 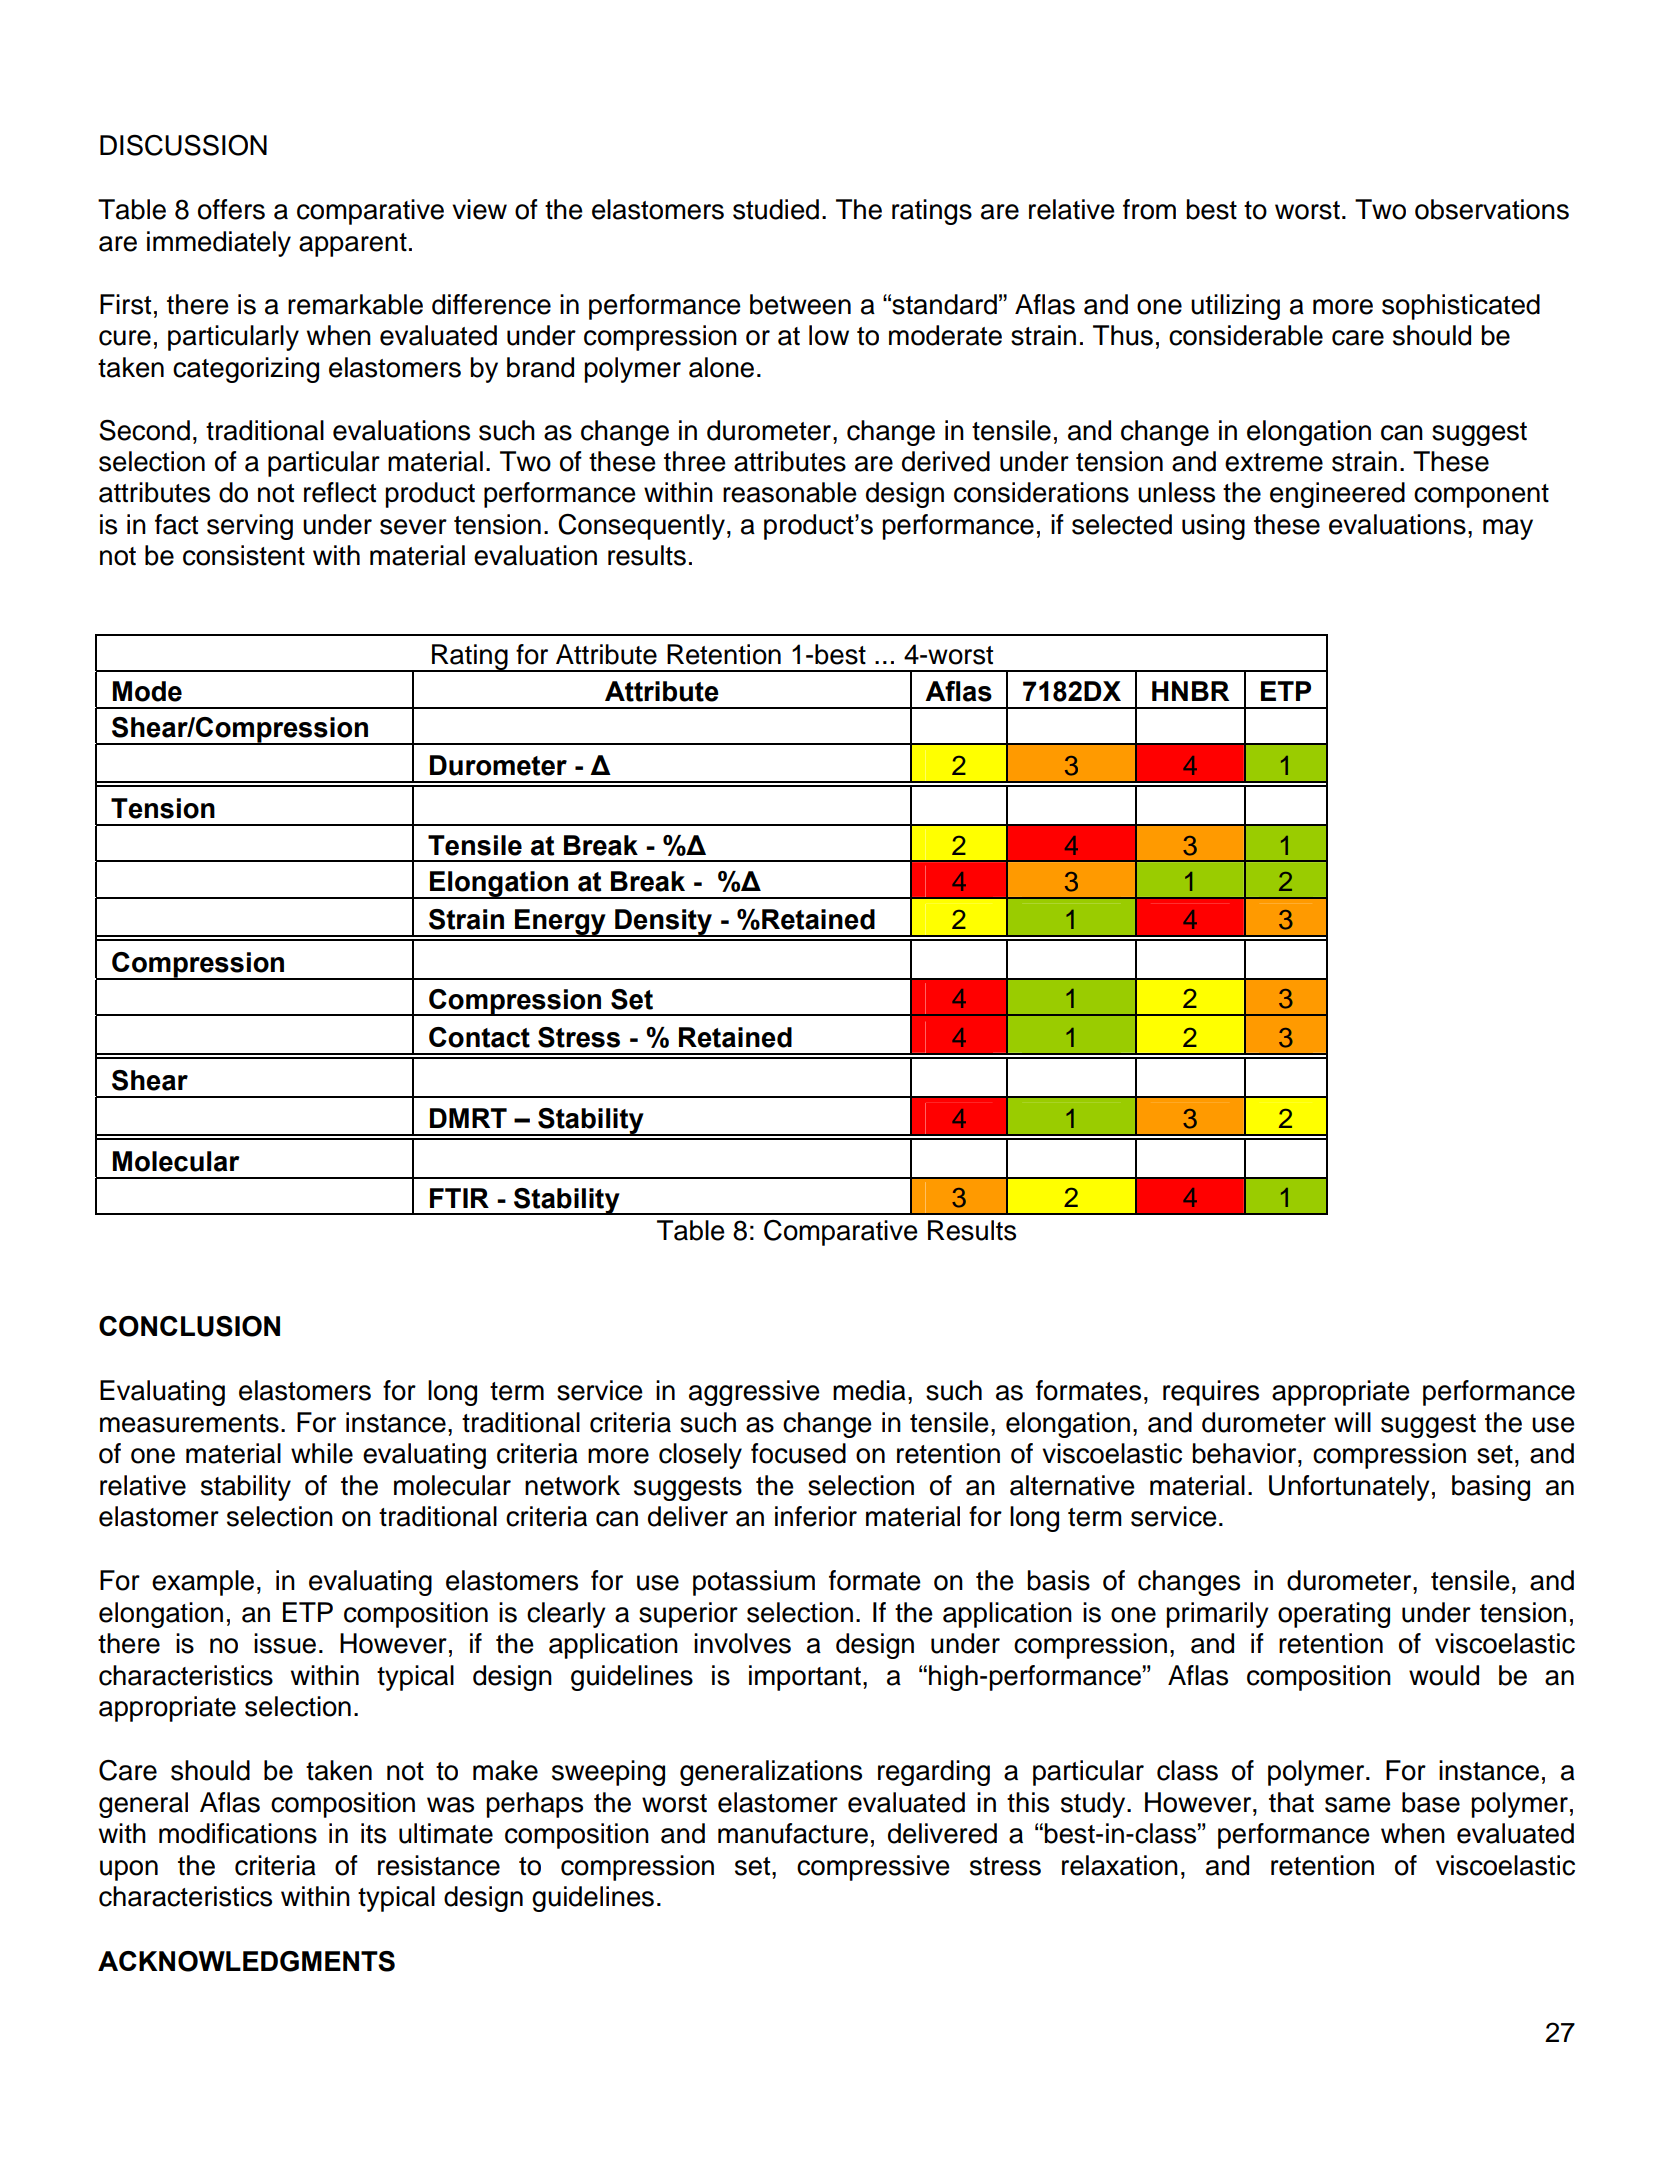 What do you see at coordinates (664, 923) in the screenshot?
I see `Density` at bounding box center [664, 923].
